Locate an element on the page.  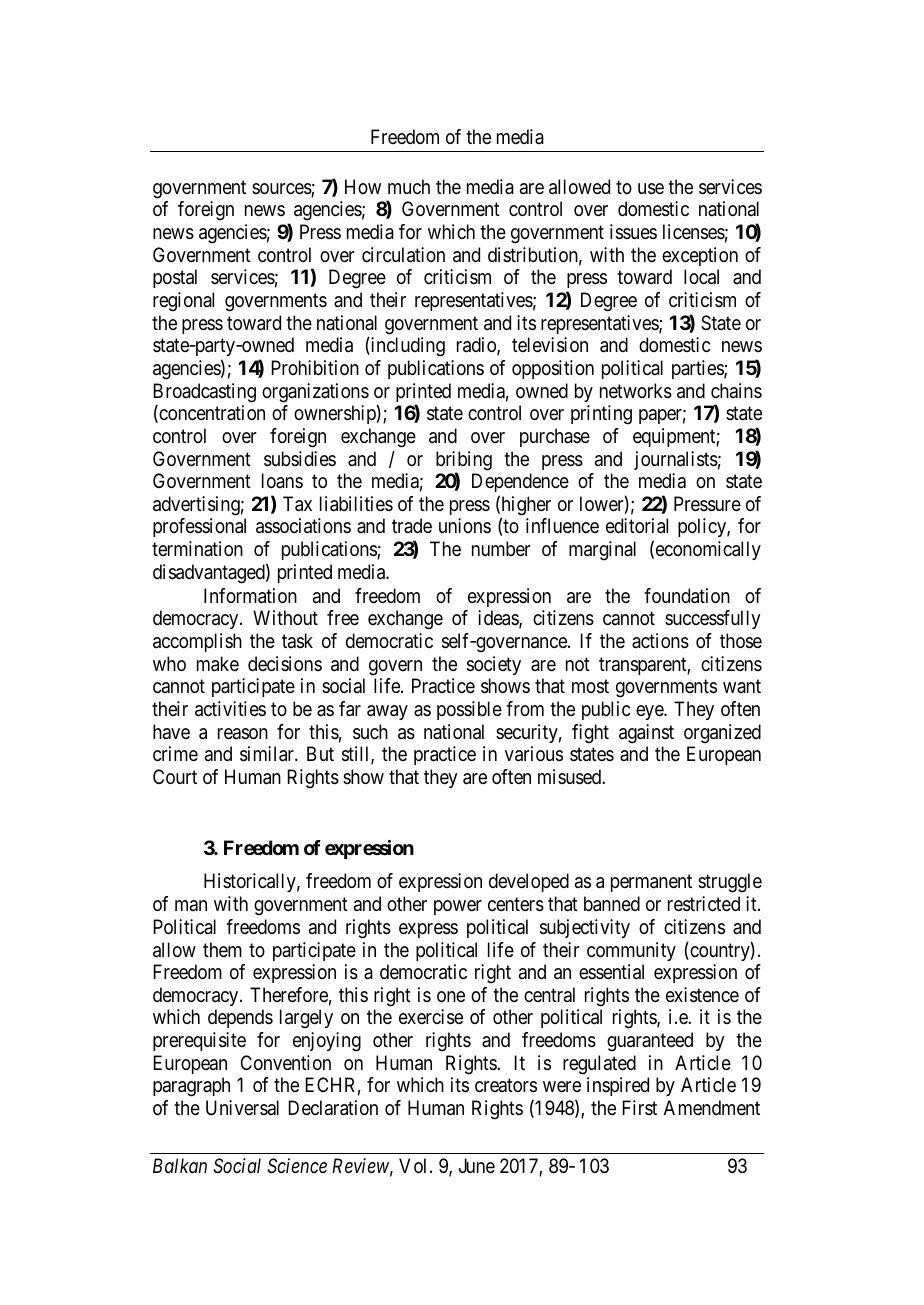
issues is located at coordinates (633, 232).
